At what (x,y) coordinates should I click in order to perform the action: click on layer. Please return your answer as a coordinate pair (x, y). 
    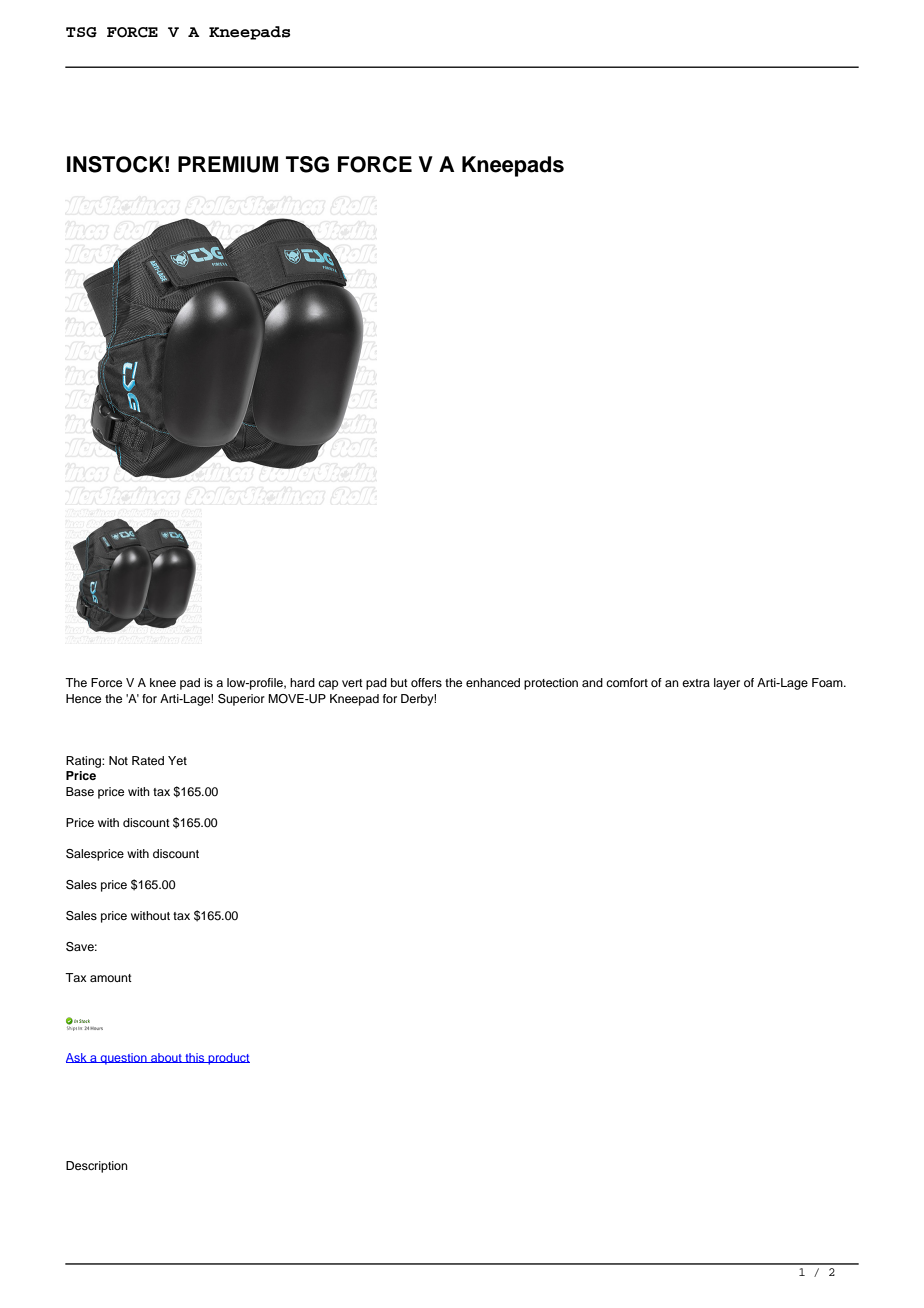
    Looking at the image, I should click on (727, 684).
